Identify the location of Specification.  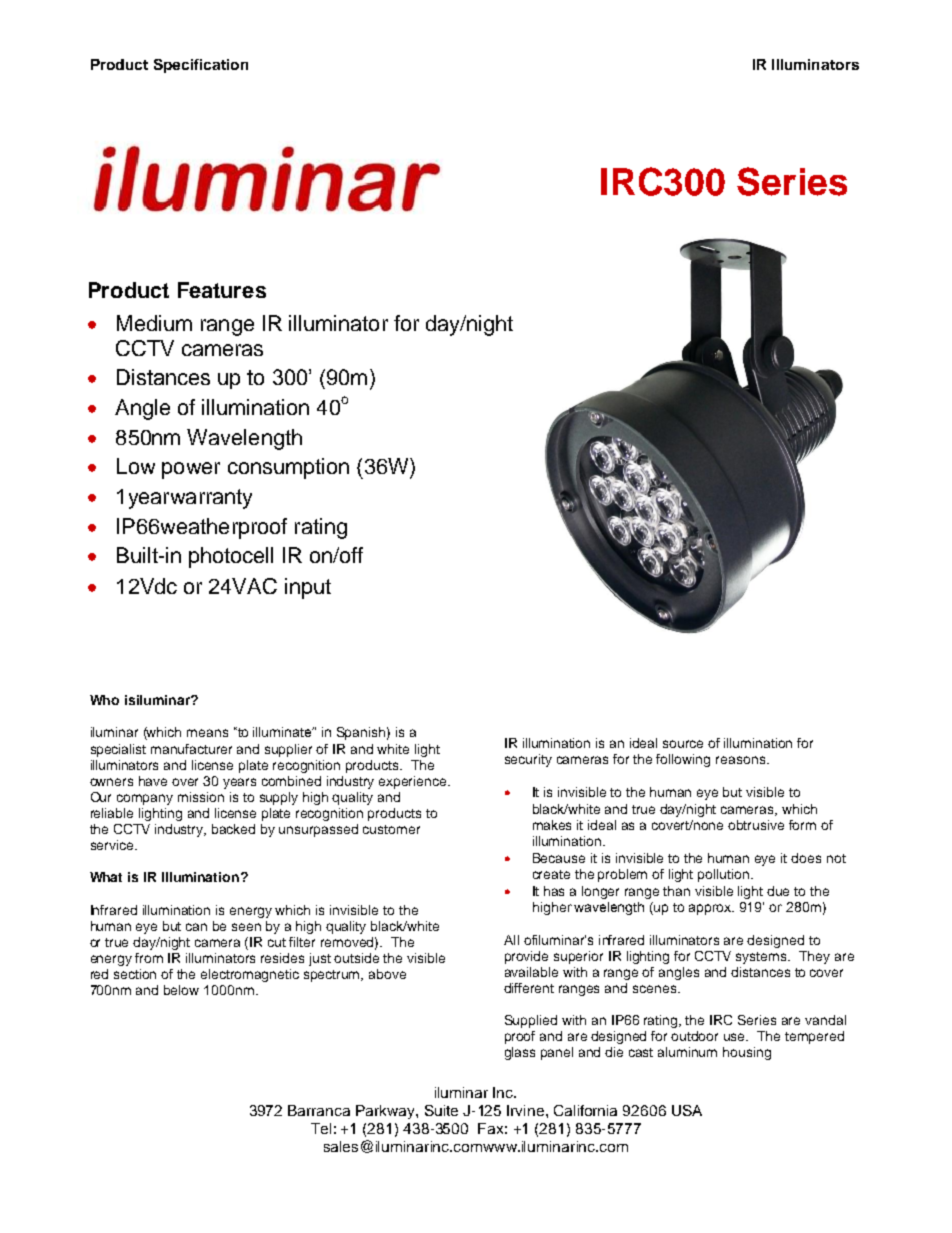
(201, 66).
